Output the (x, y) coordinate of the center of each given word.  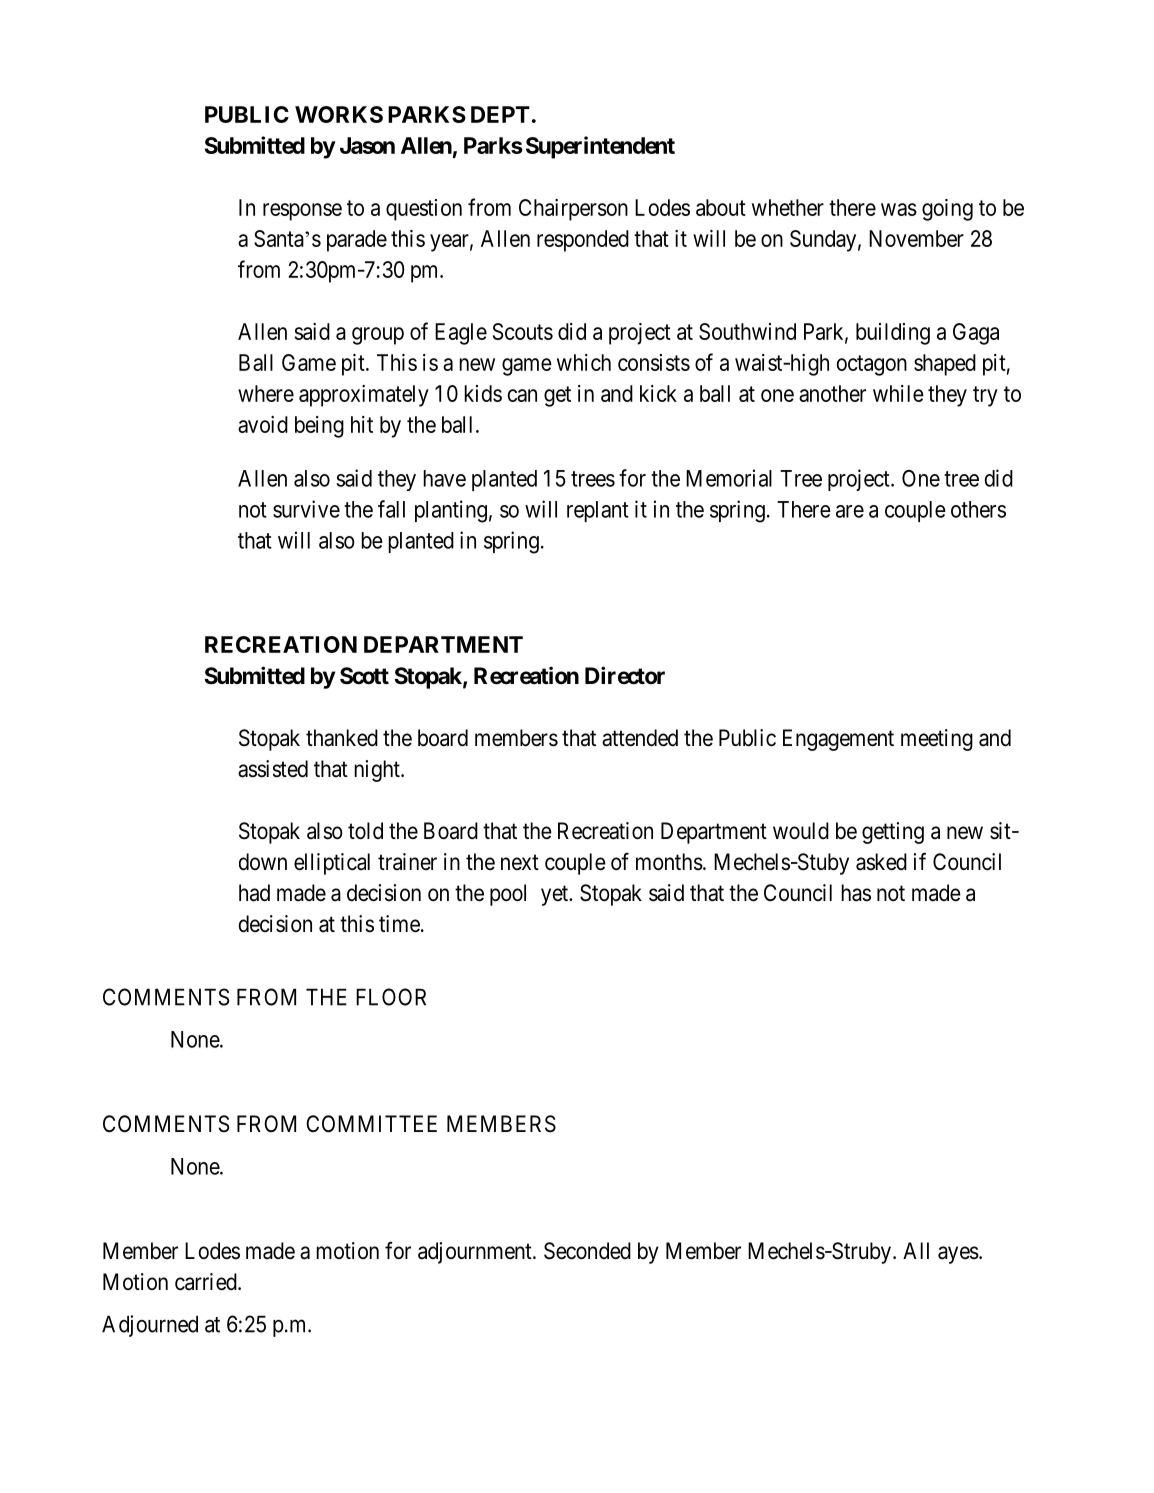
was (899, 209)
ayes (958, 1255)
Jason (367, 145)
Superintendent (600, 147)
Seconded (587, 1251)
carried (207, 1282)
